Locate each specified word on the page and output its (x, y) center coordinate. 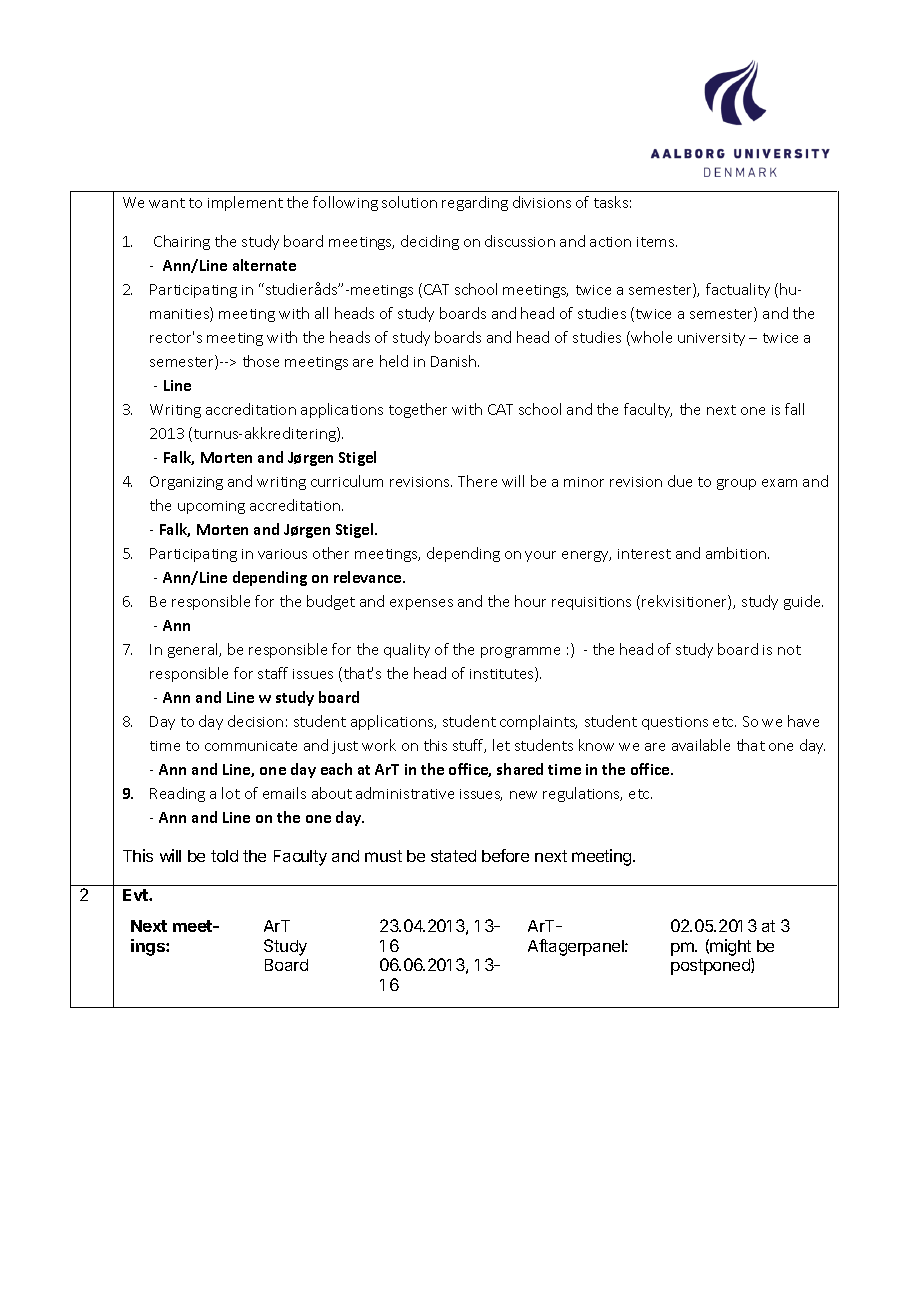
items (657, 242)
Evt (136, 895)
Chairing (182, 242)
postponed (711, 966)
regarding (475, 203)
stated (453, 856)
